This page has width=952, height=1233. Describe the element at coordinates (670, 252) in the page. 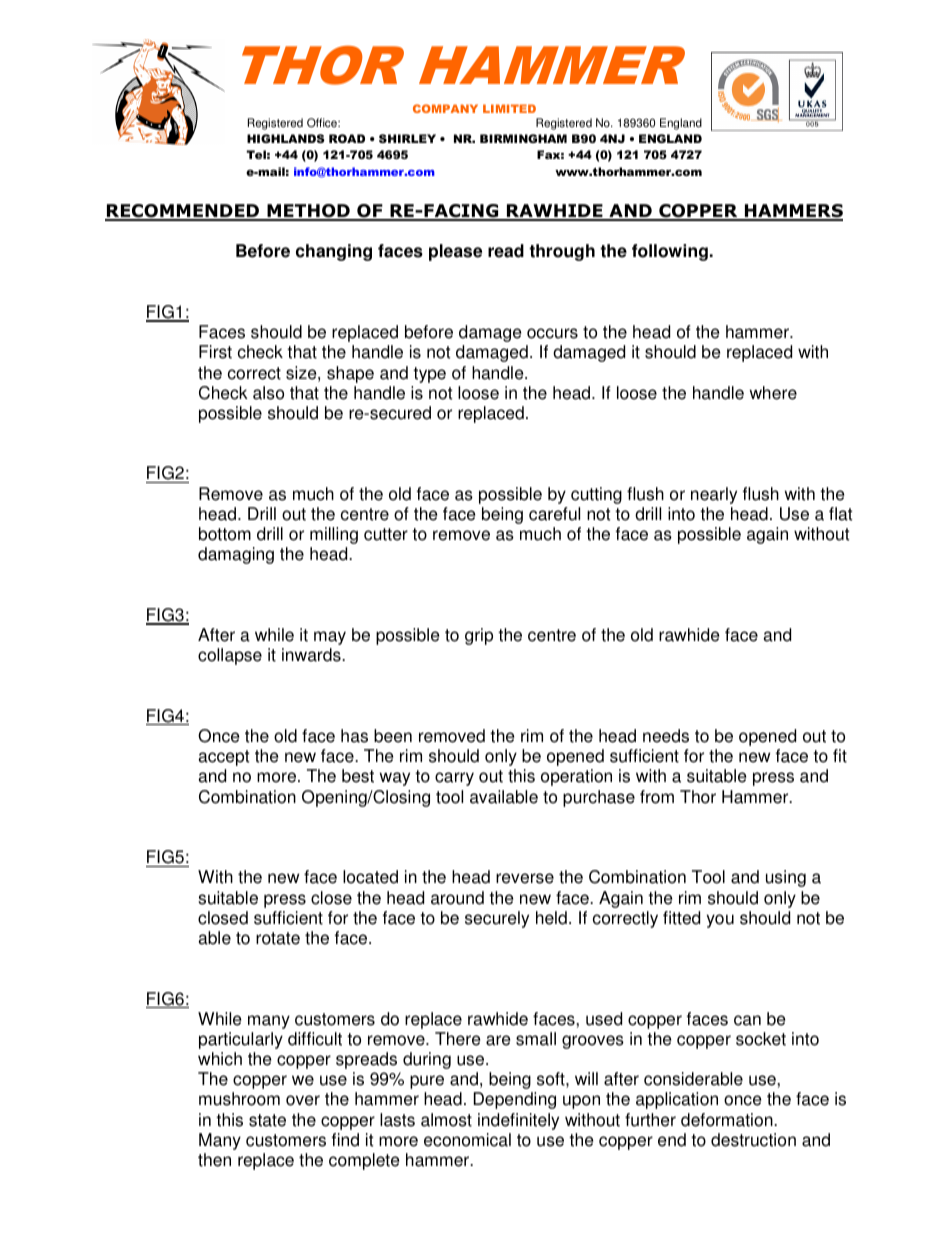

I see `following` at that location.
